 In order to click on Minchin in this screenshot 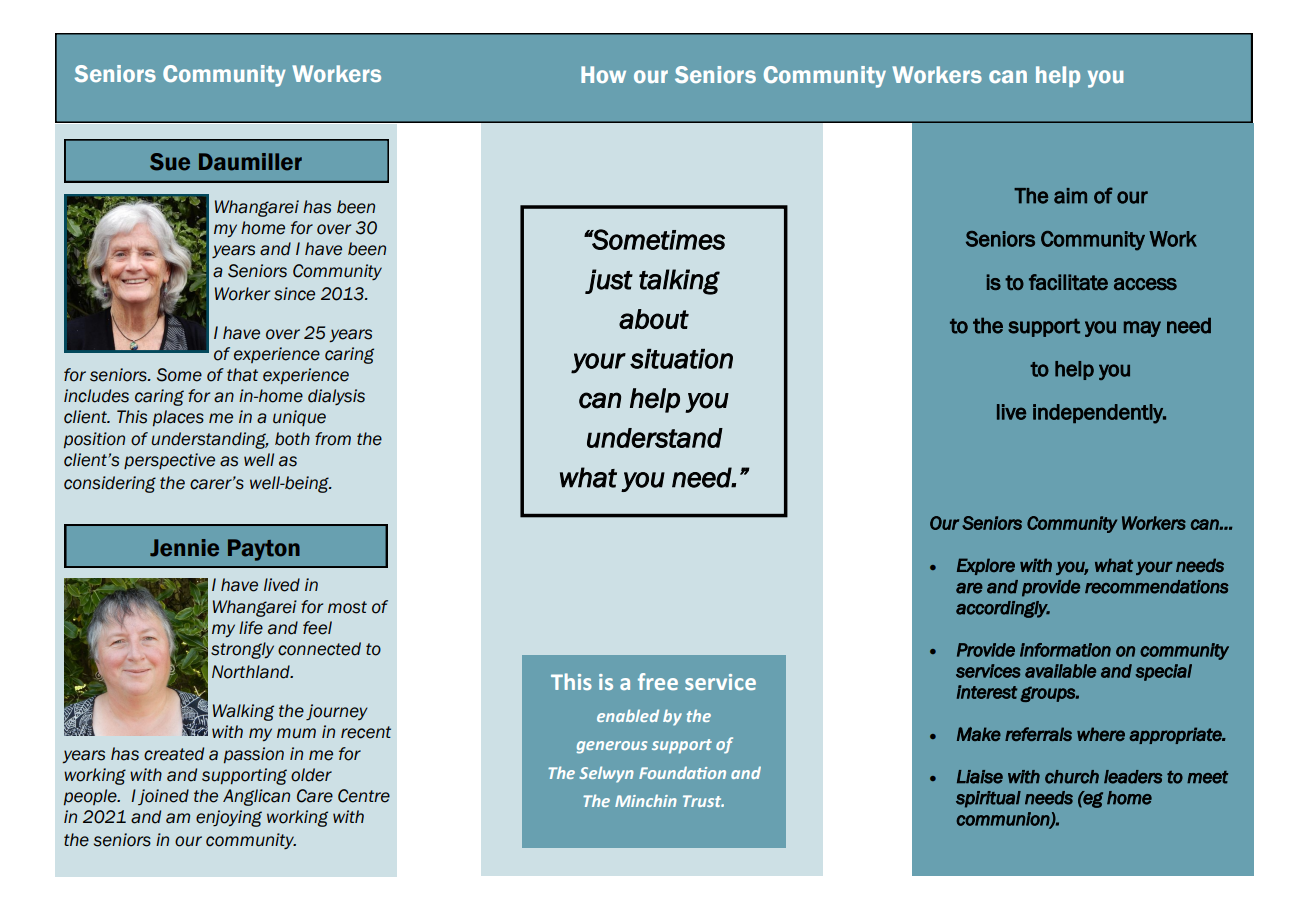, I will do `click(646, 800)`.
